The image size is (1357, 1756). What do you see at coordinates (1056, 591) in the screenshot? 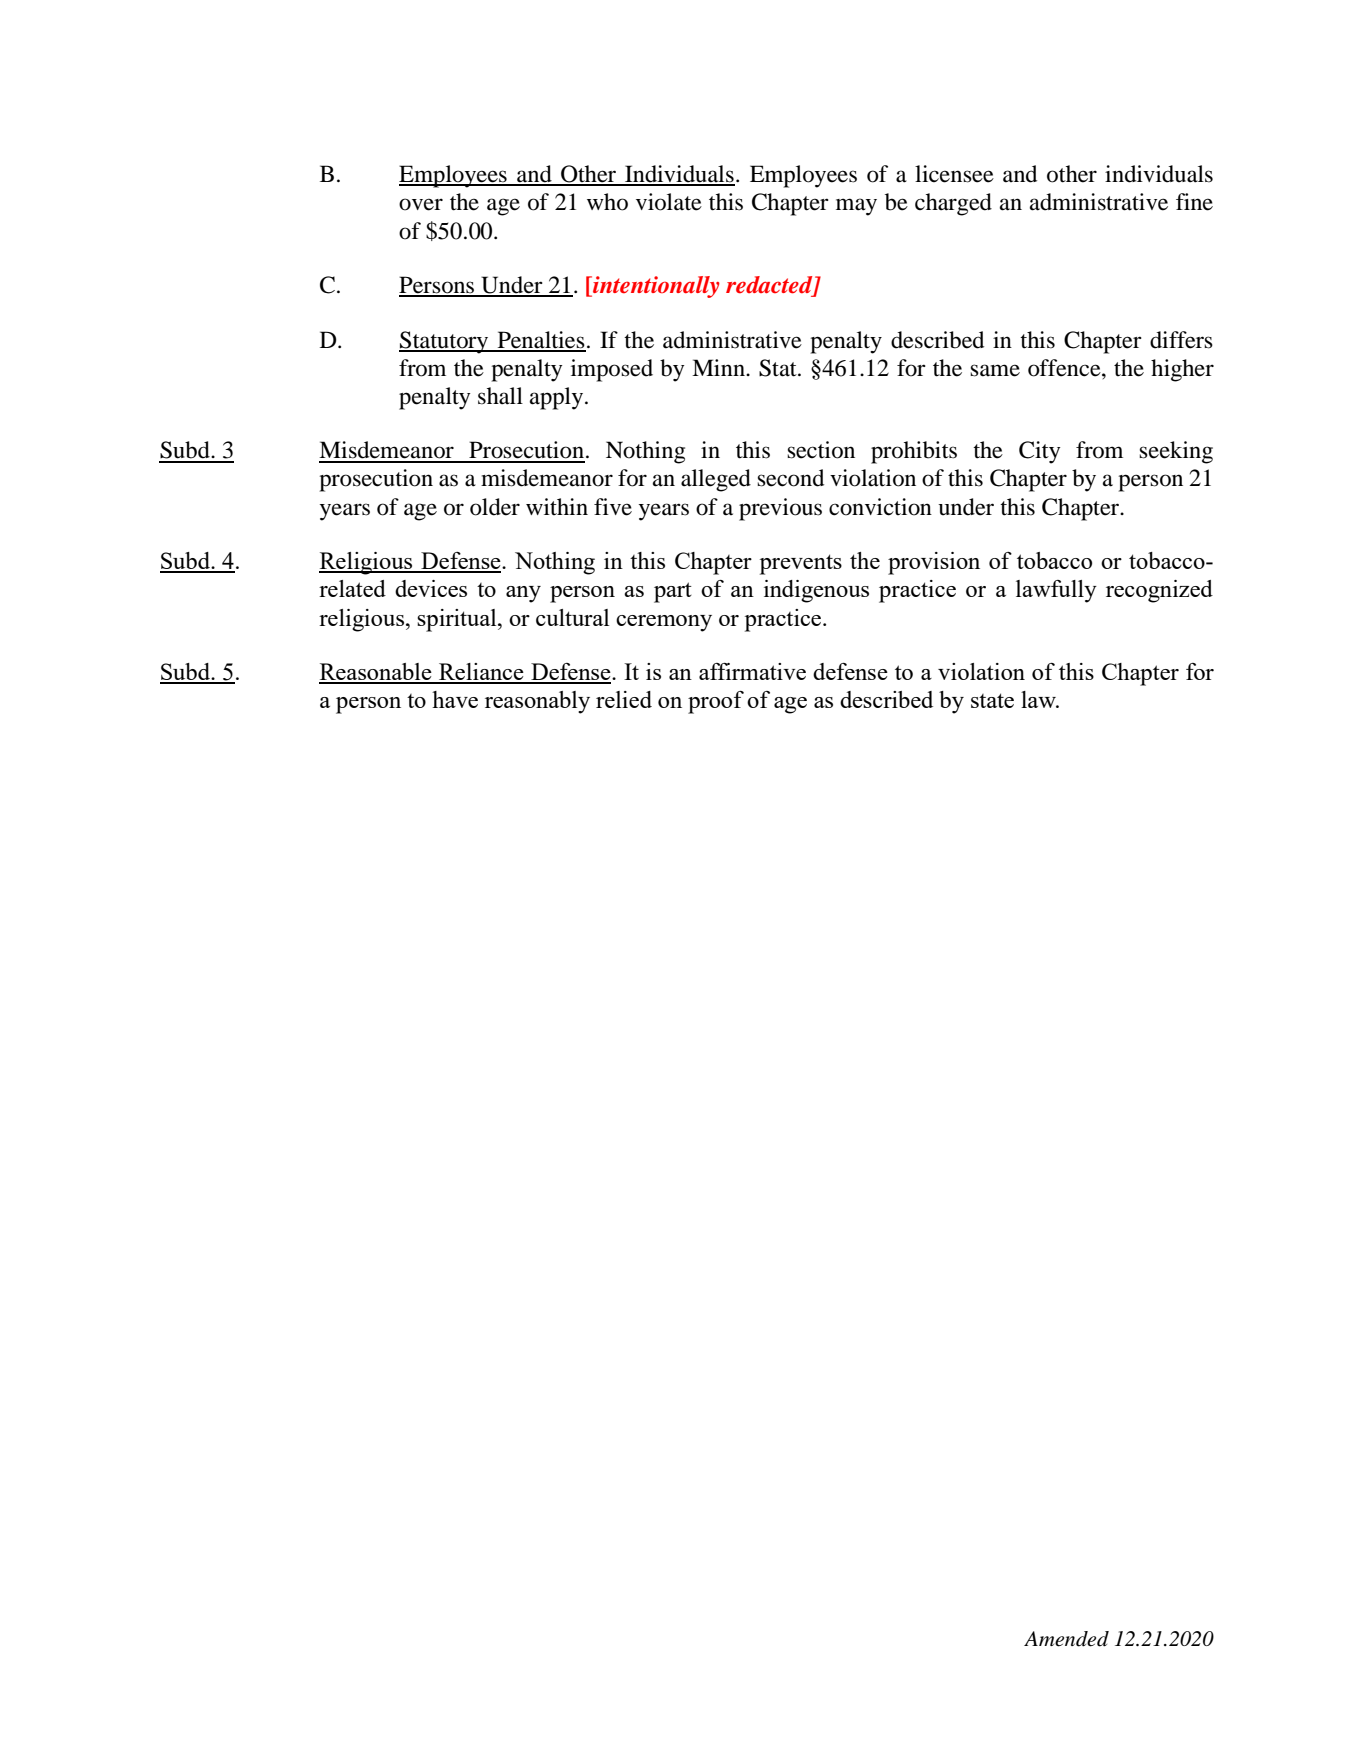
I see `lawfully` at bounding box center [1056, 591].
